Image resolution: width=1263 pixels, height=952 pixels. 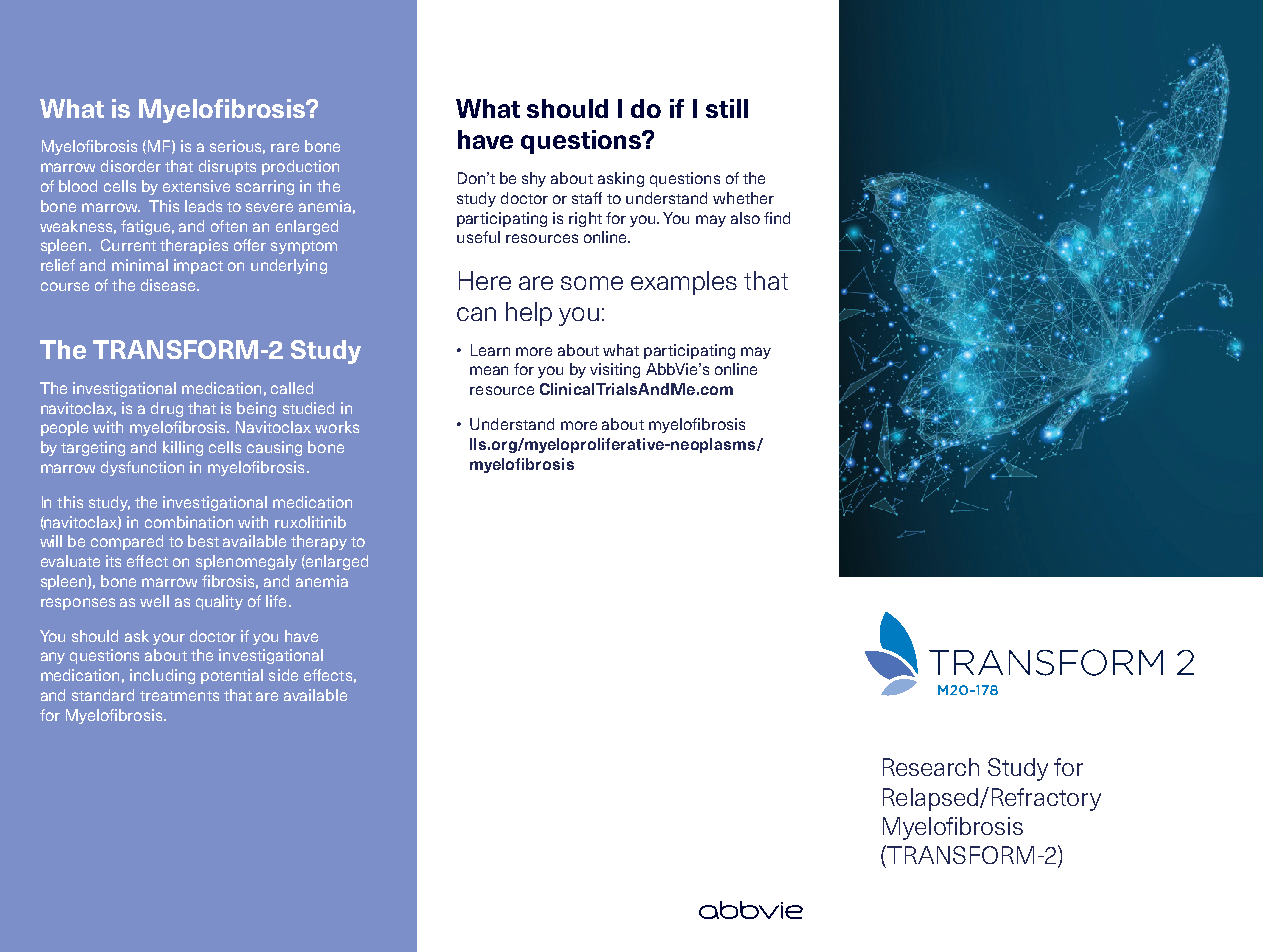 I want to click on works, so click(x=337, y=427).
